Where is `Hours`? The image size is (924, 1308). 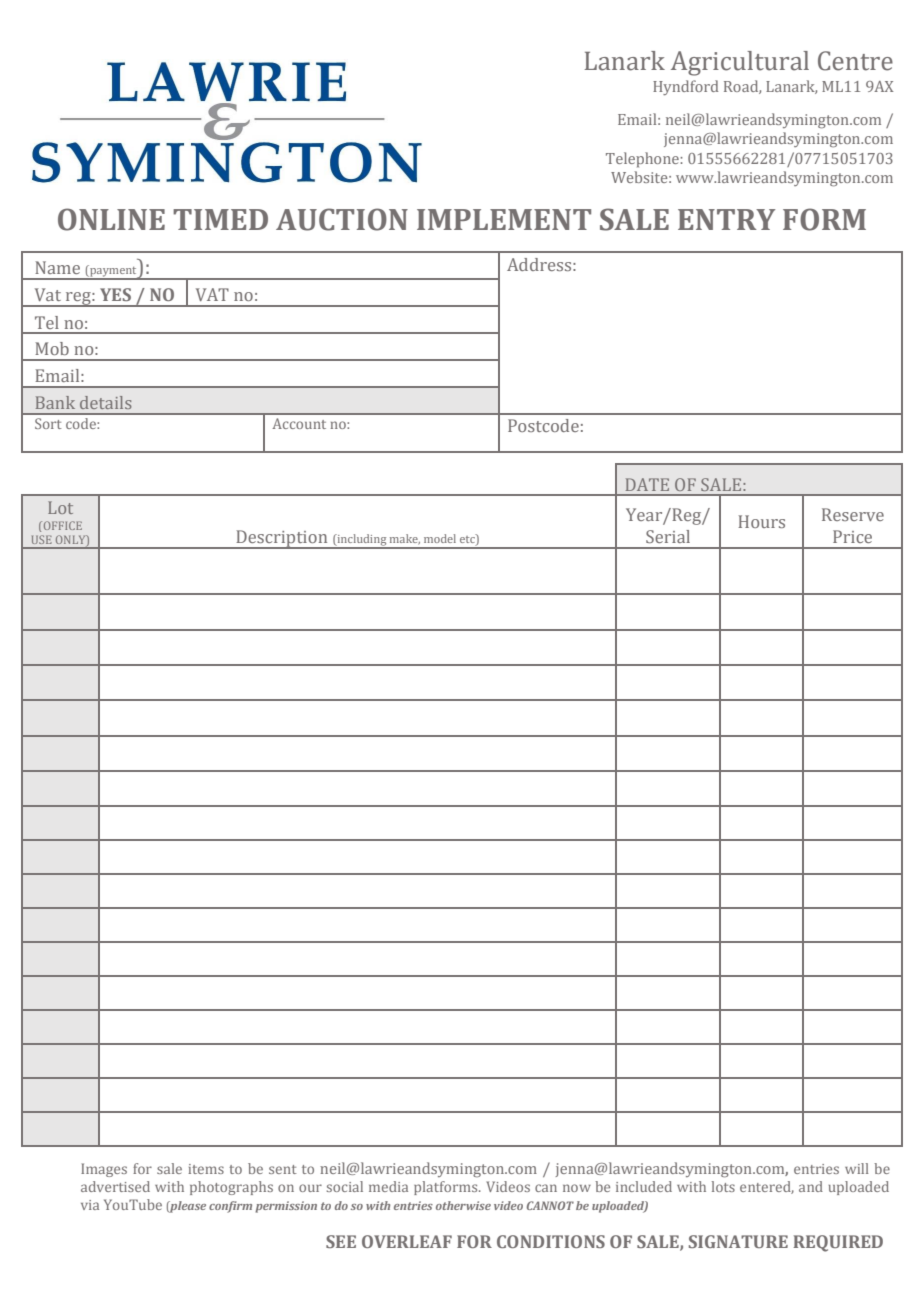 Hours is located at coordinates (761, 521).
